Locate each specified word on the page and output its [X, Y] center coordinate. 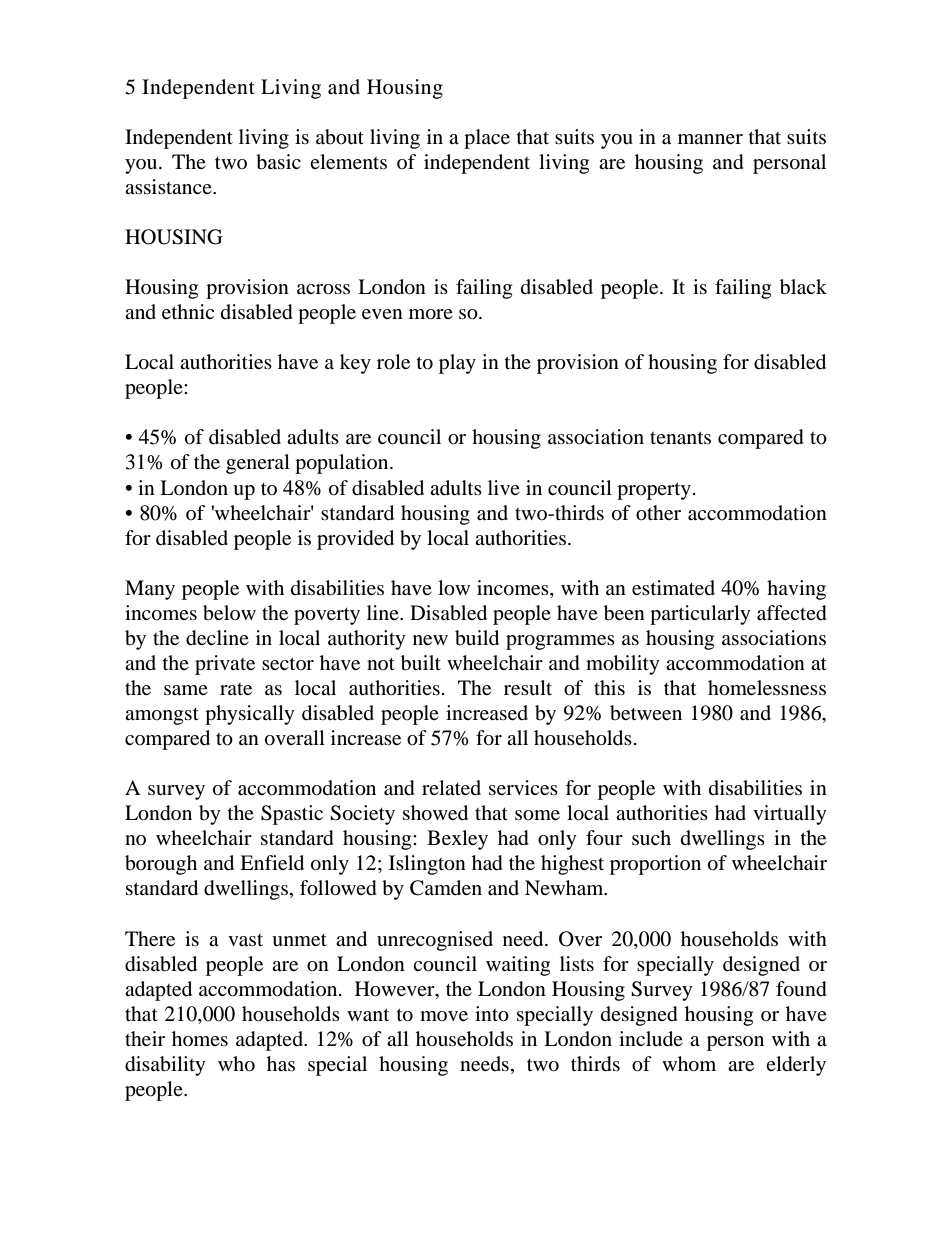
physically [250, 715]
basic [278, 162]
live [504, 487]
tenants [680, 437]
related [451, 787]
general [258, 464]
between [646, 713]
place [487, 139]
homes [200, 1038]
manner [710, 139]
